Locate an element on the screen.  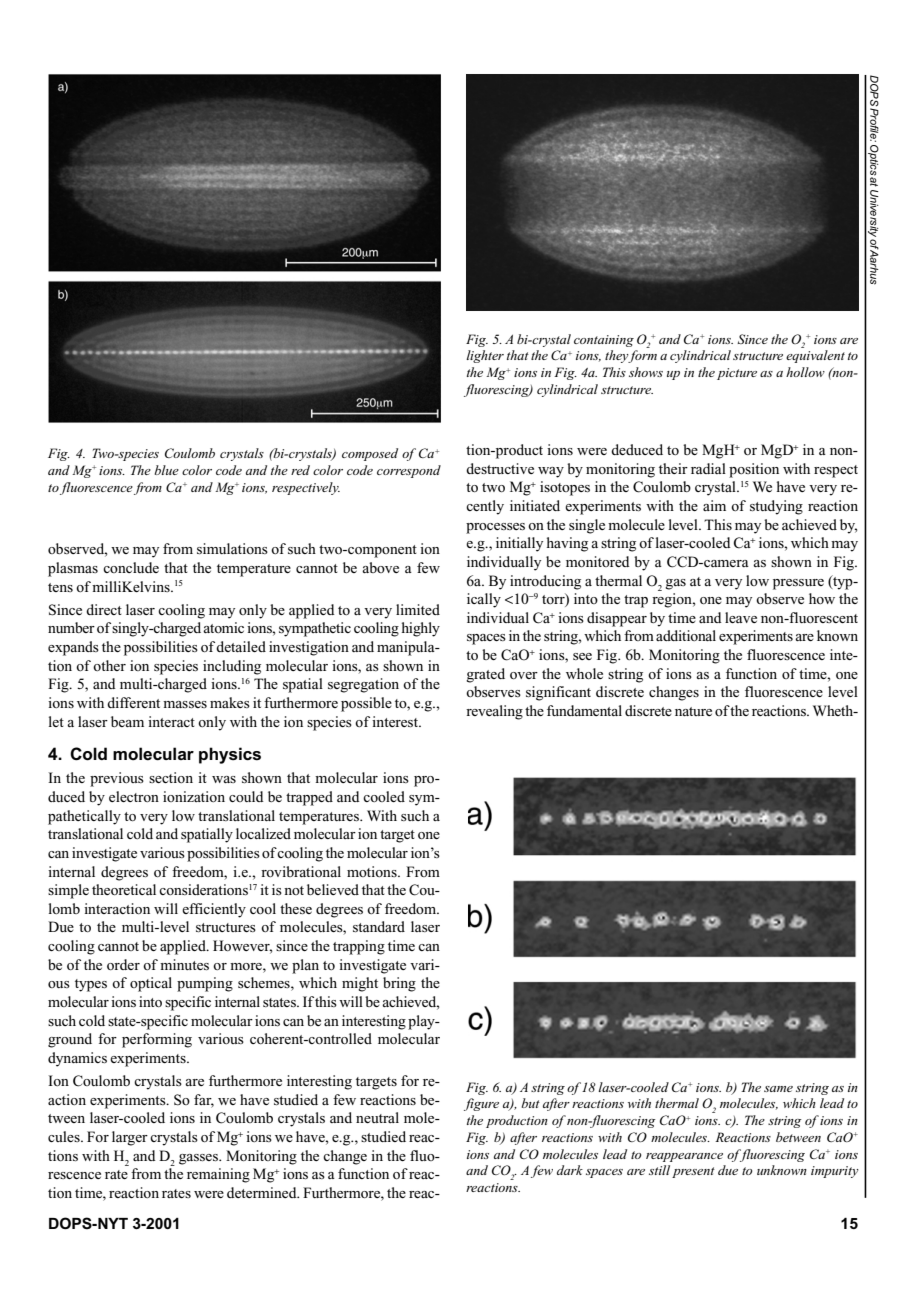
conclude is located at coordinates (131, 567).
